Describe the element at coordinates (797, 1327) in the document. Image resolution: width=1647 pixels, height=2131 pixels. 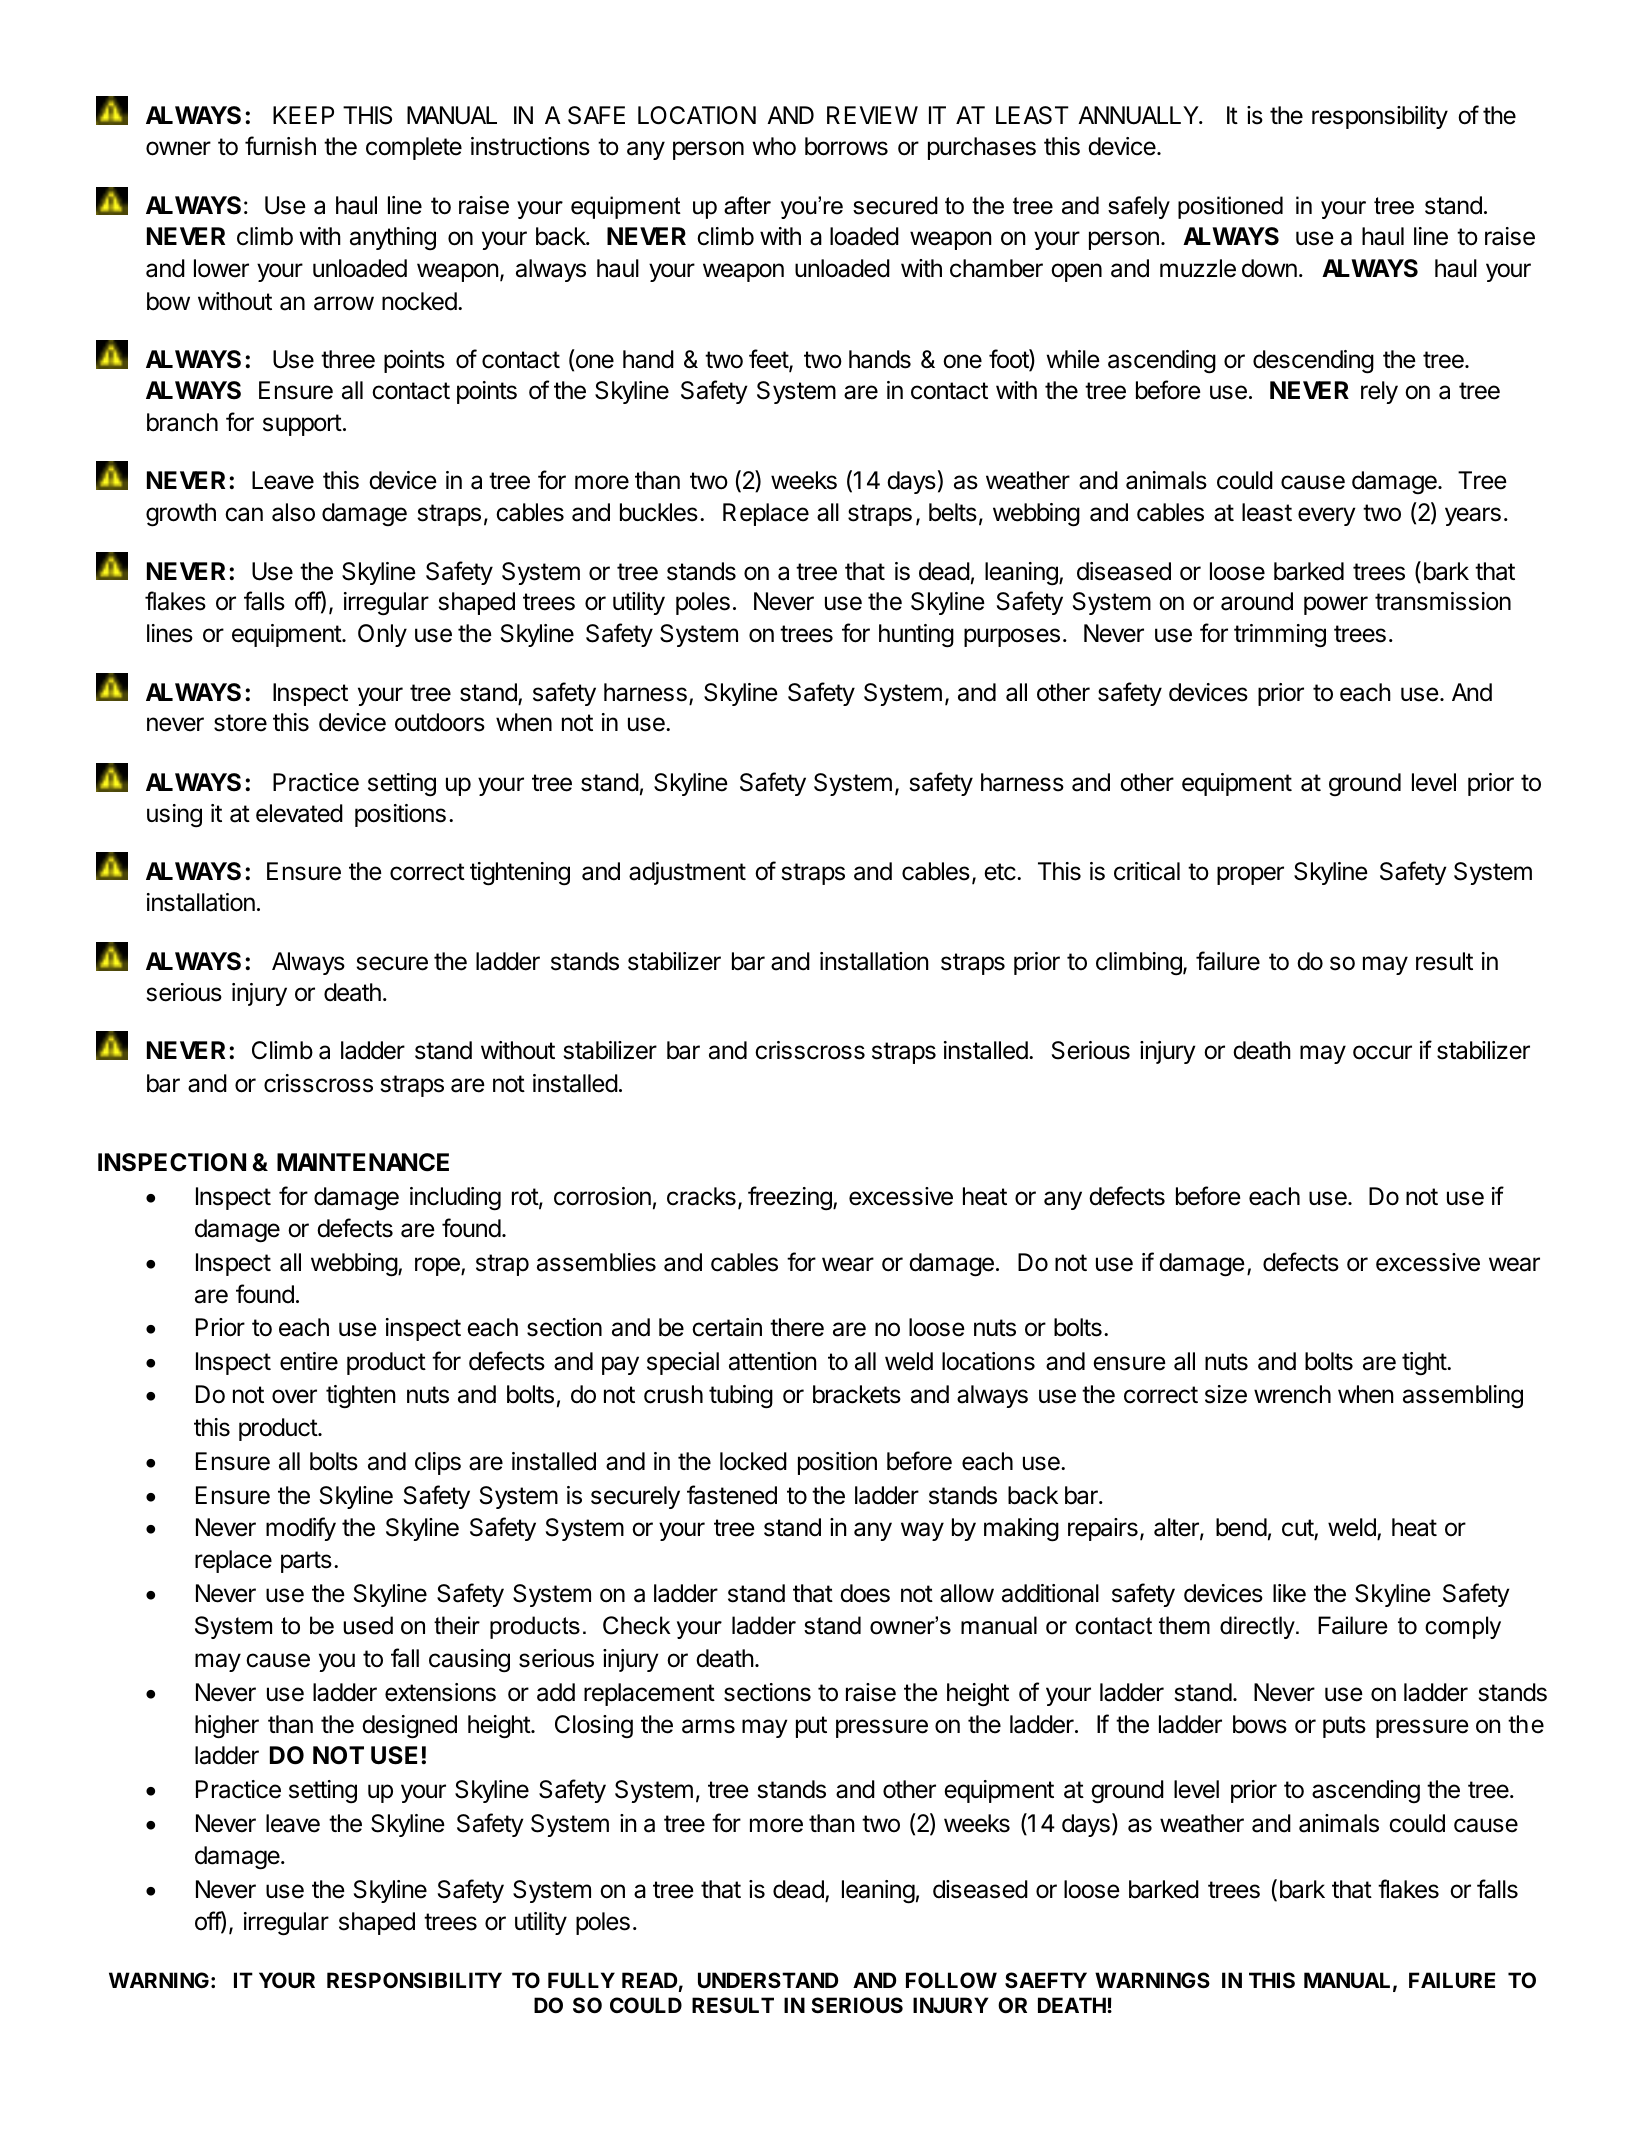
I see `there` at that location.
